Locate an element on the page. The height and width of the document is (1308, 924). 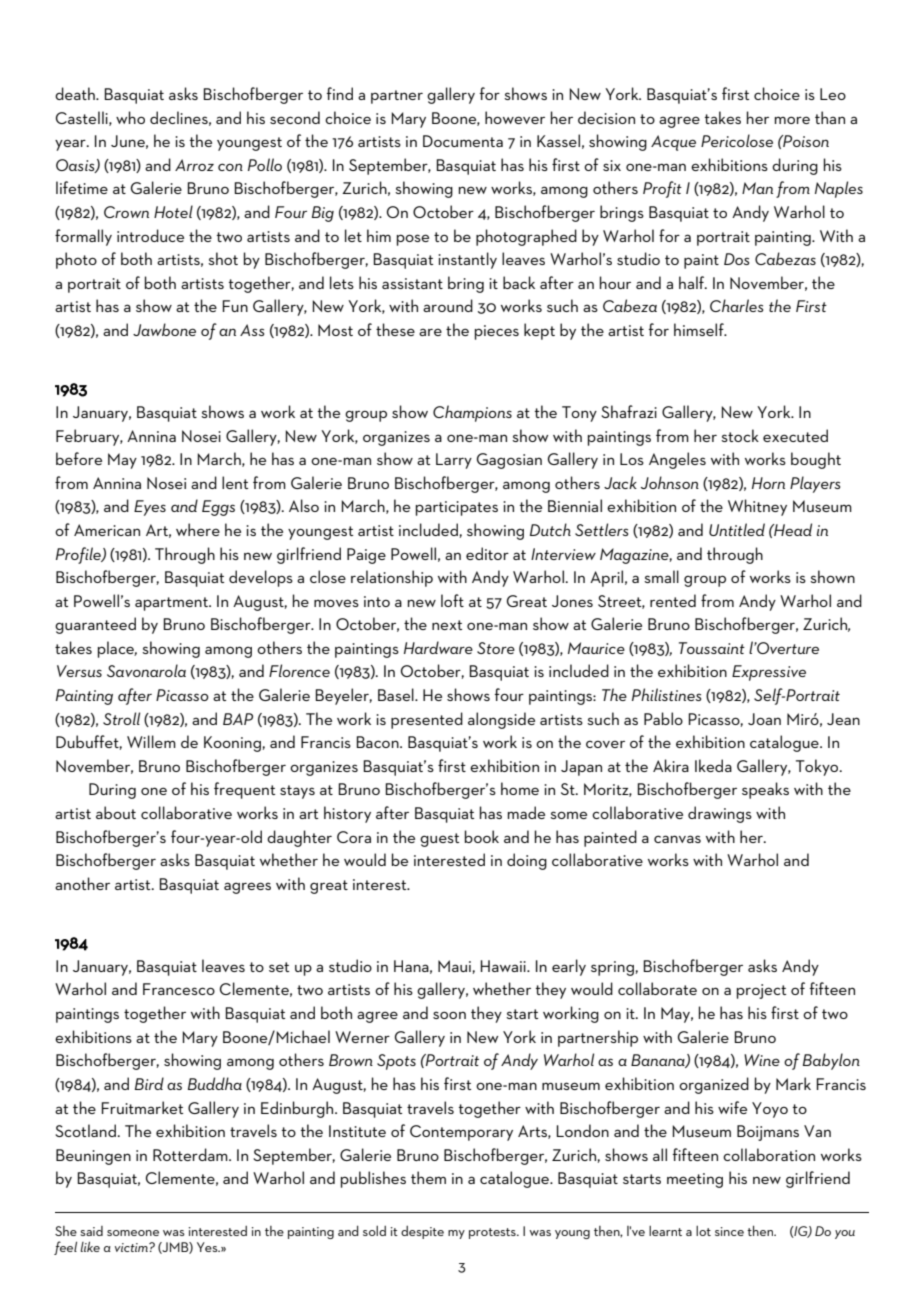
Expressive is located at coordinates (769, 673).
